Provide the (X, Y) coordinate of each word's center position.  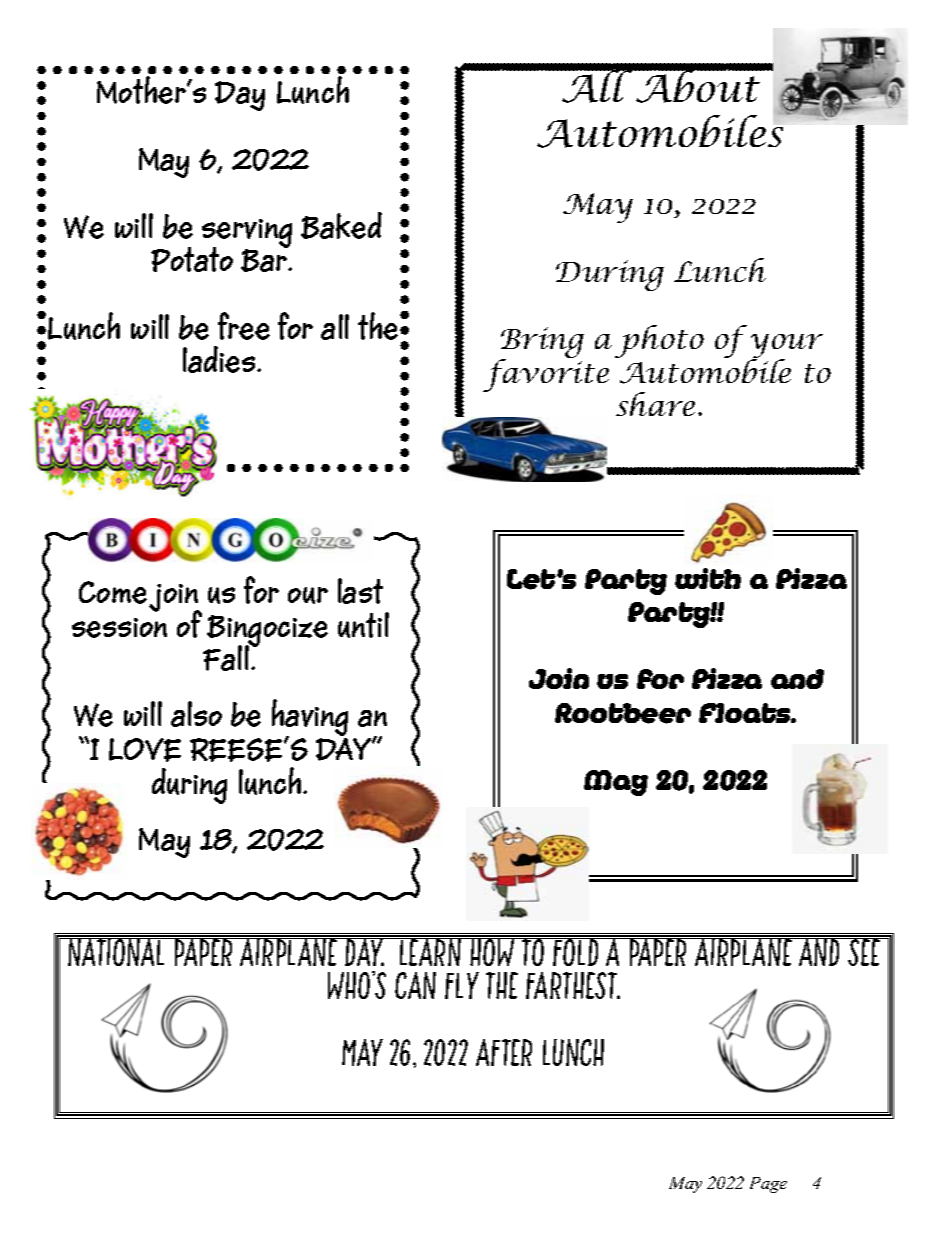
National (117, 951)
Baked (341, 225)
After (504, 1052)
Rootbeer (623, 713)
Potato (192, 259)
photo (659, 341)
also (196, 714)
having (310, 719)
